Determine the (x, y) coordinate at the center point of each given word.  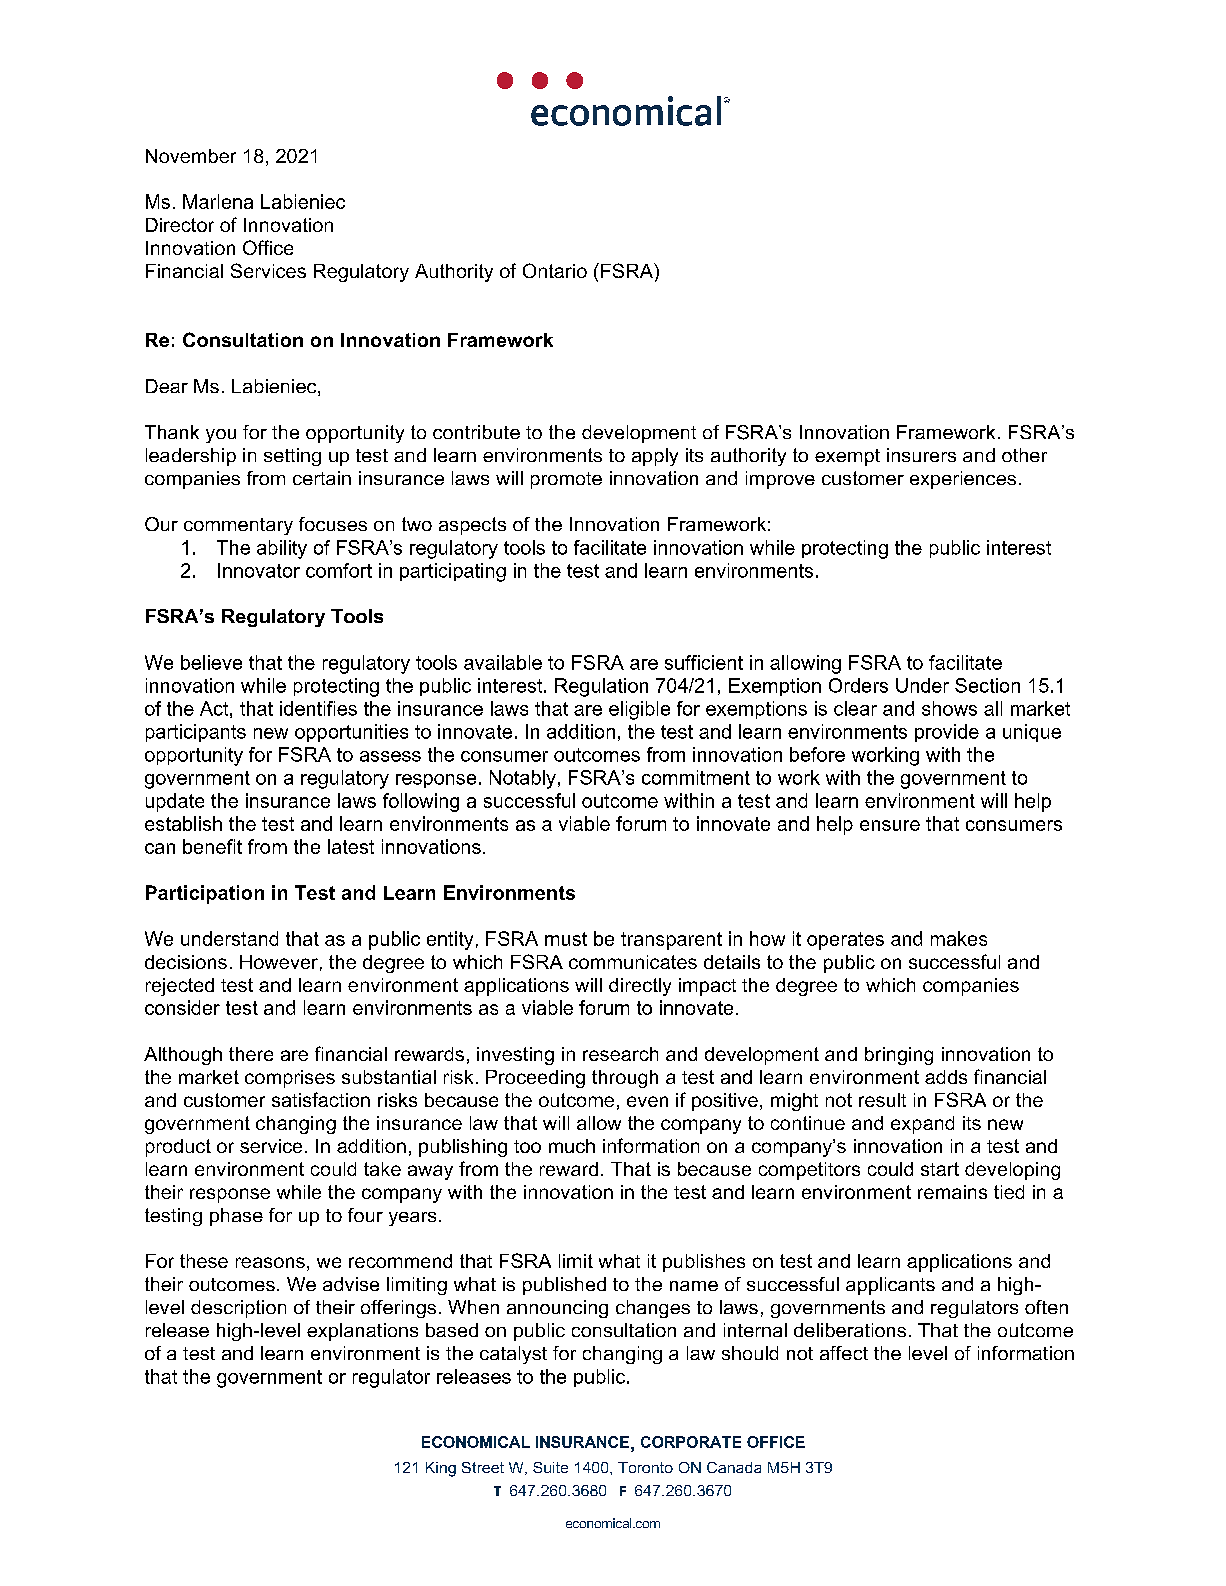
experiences (963, 480)
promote (566, 480)
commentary (238, 526)
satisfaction (321, 1099)
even (647, 1101)
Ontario (555, 270)
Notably (523, 779)
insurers (921, 455)
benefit (212, 846)
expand (922, 1125)
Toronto (645, 1467)
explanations (362, 1332)
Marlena (218, 201)
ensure (890, 825)
